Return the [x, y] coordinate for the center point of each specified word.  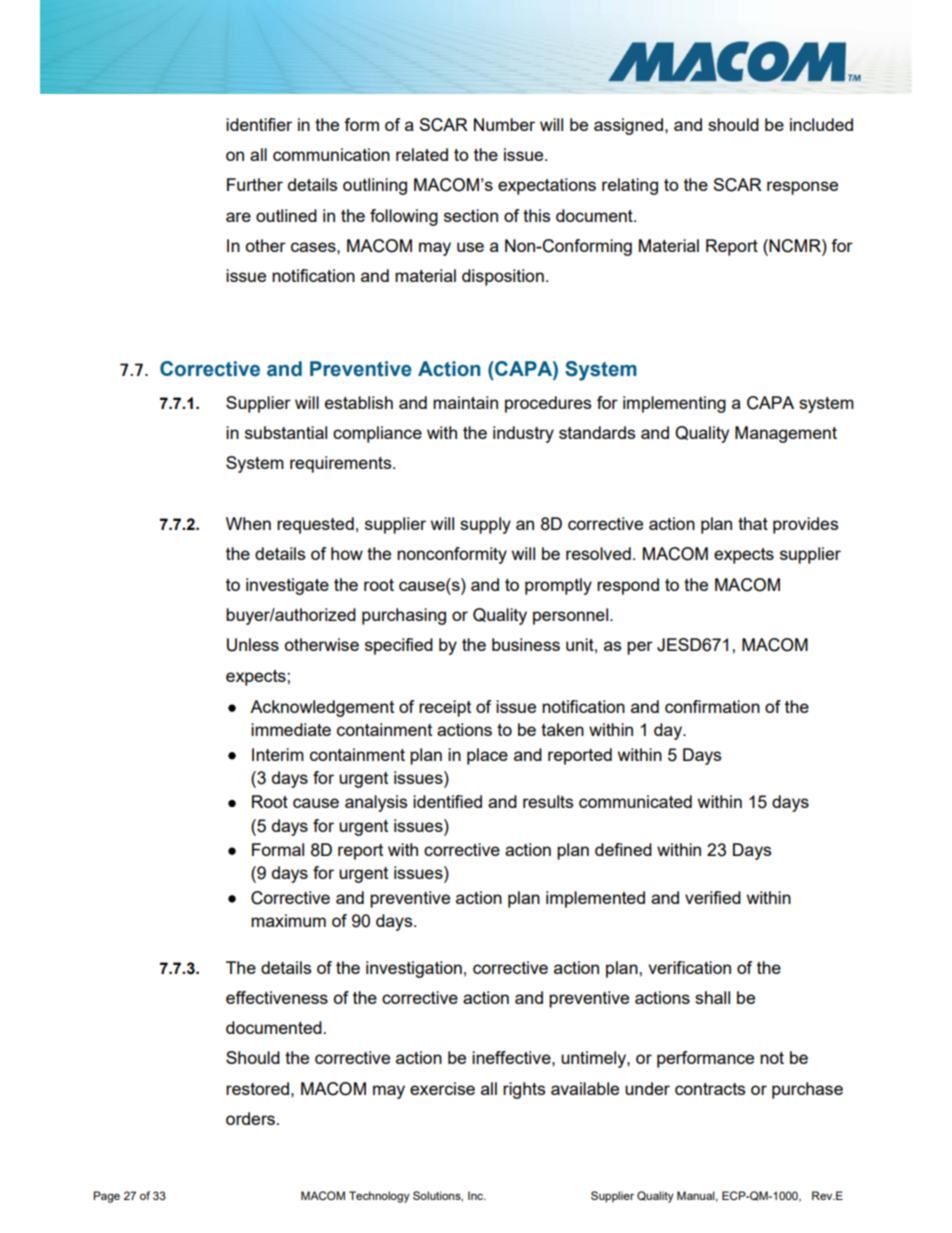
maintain [465, 402]
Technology [379, 1197]
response [802, 188]
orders [250, 1118]
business [526, 644]
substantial [286, 432]
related [422, 154]
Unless [253, 645]
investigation [414, 969]
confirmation [712, 706]
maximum [288, 920]
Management [786, 434]
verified [713, 897]
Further [255, 184]
